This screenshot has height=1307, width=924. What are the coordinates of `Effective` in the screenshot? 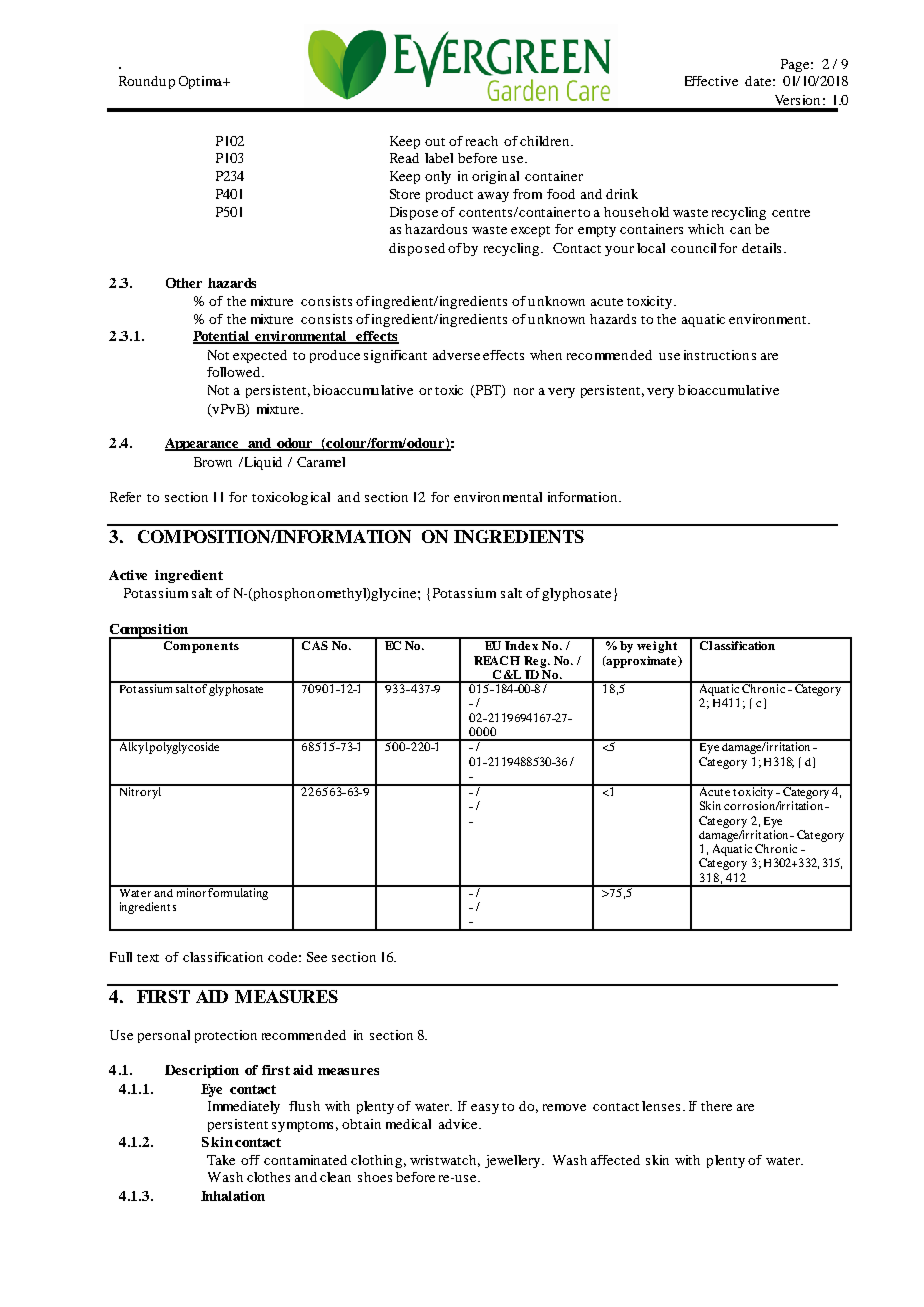 It's located at (711, 81).
